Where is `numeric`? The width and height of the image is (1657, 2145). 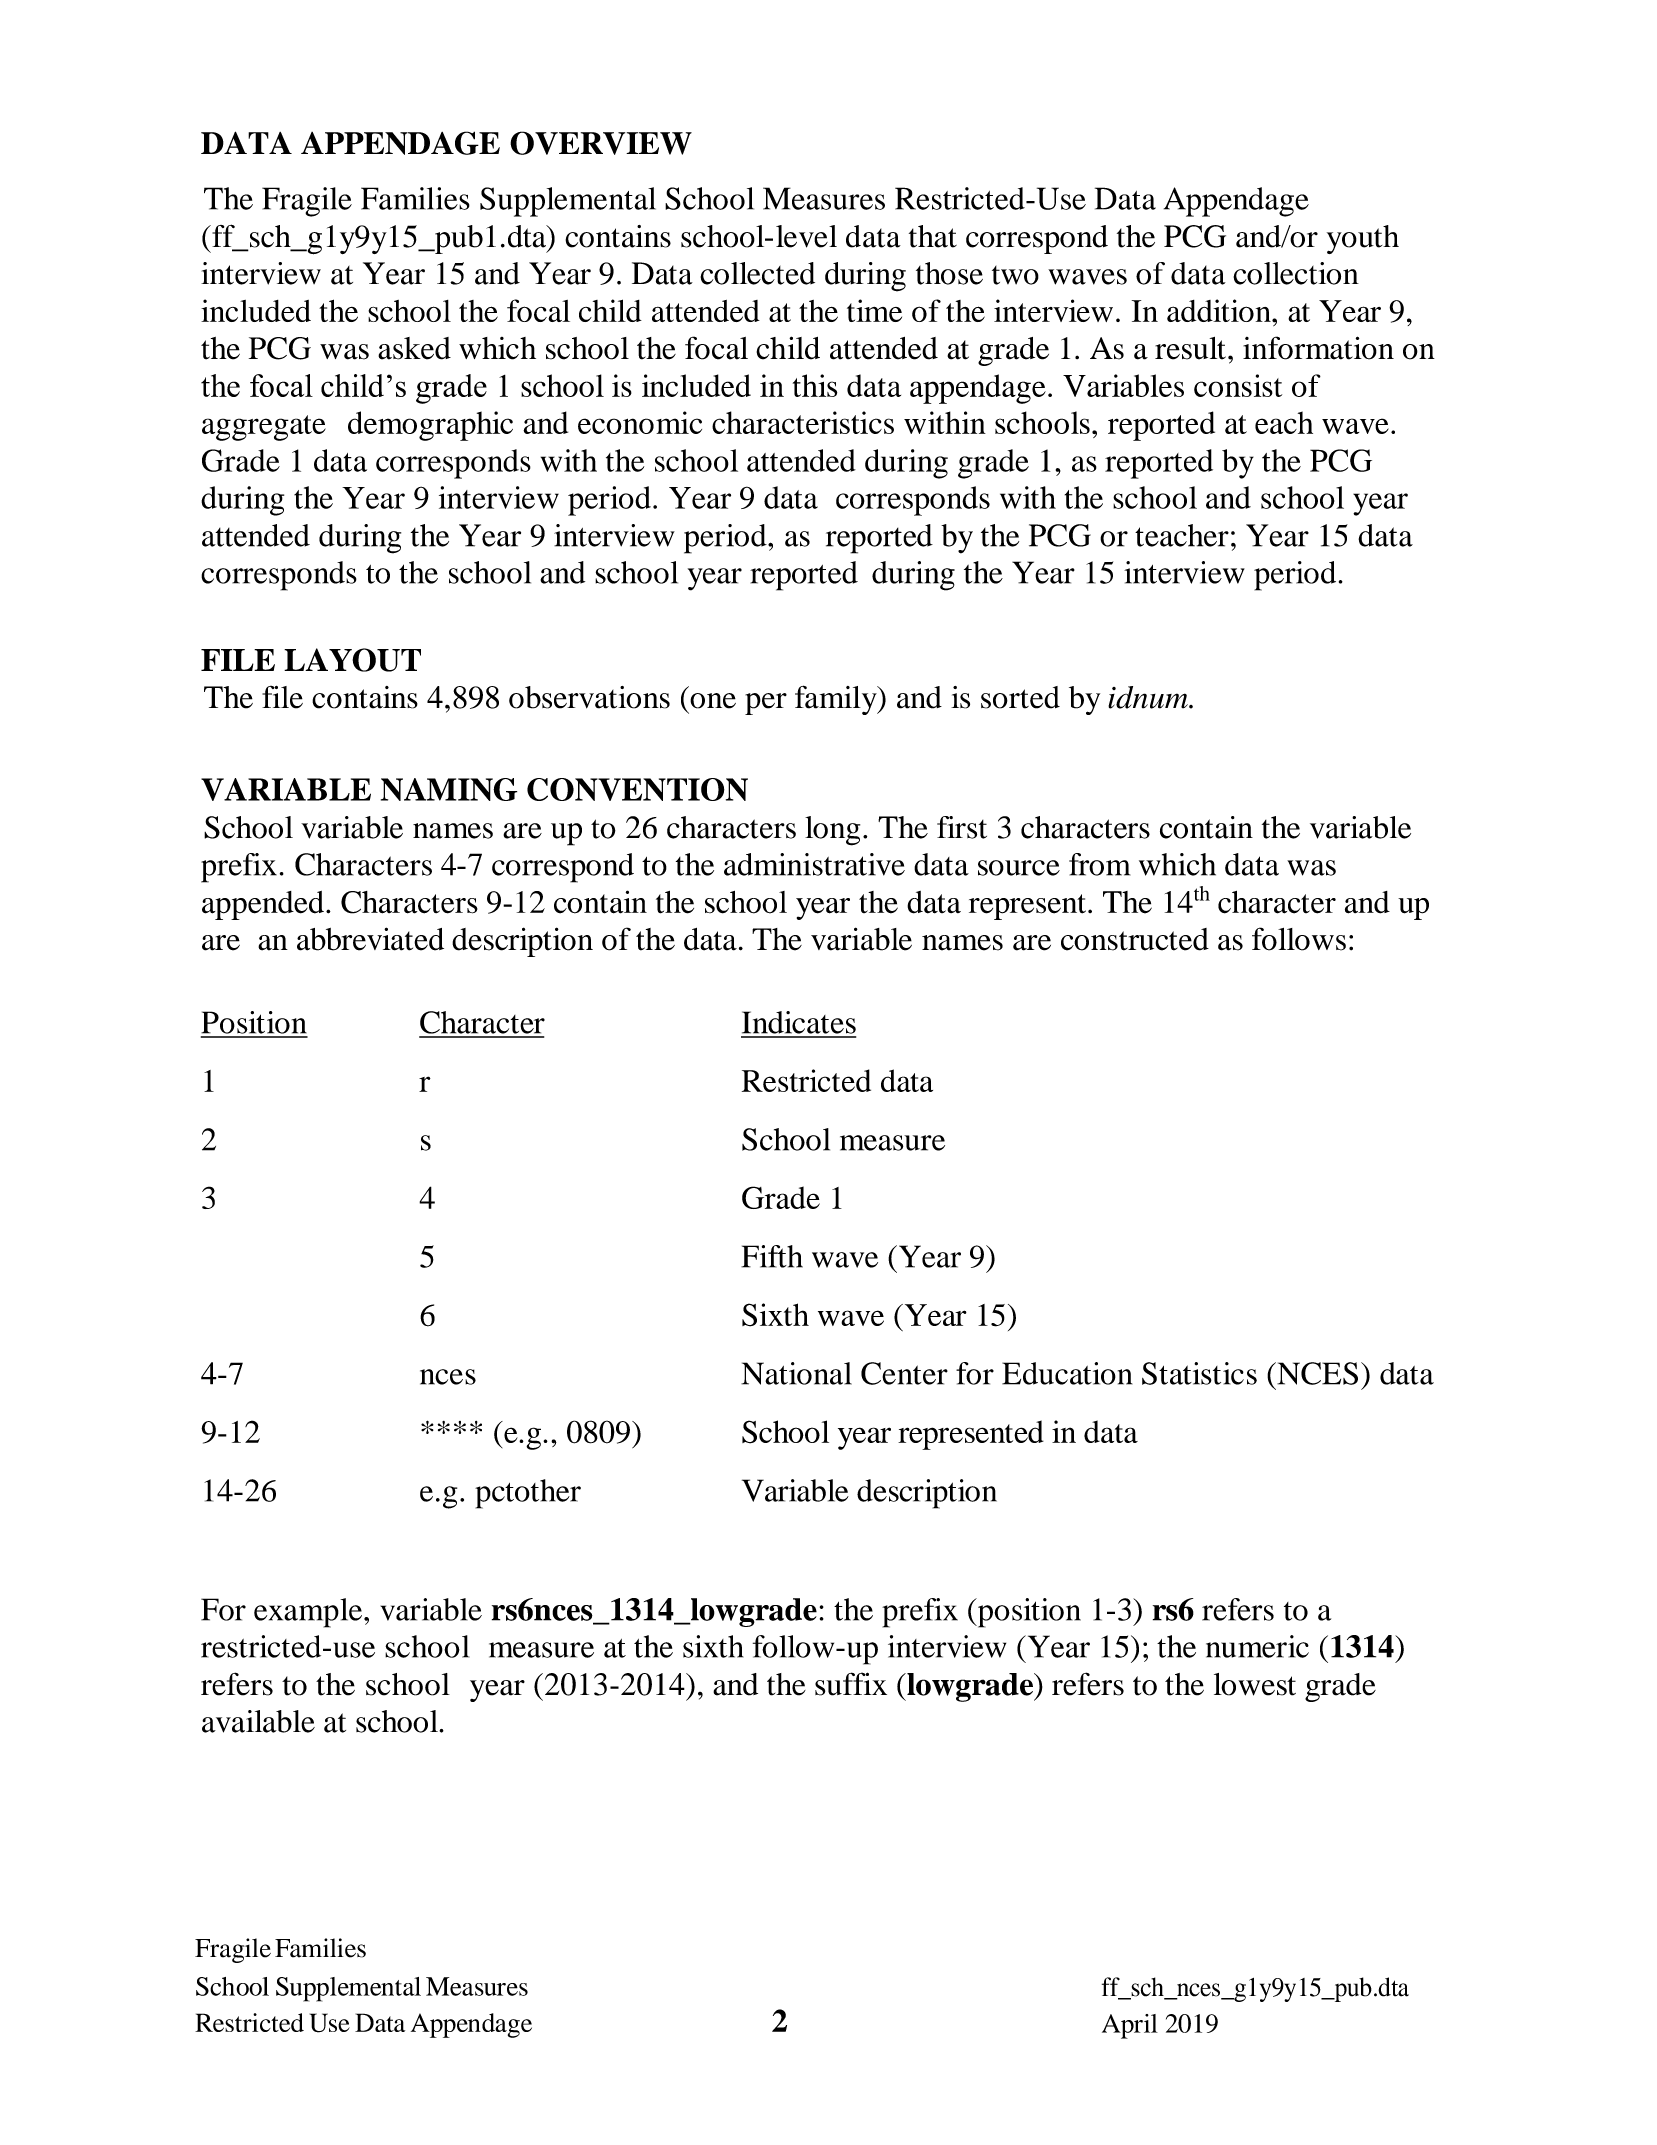
numeric is located at coordinates (1257, 1646).
